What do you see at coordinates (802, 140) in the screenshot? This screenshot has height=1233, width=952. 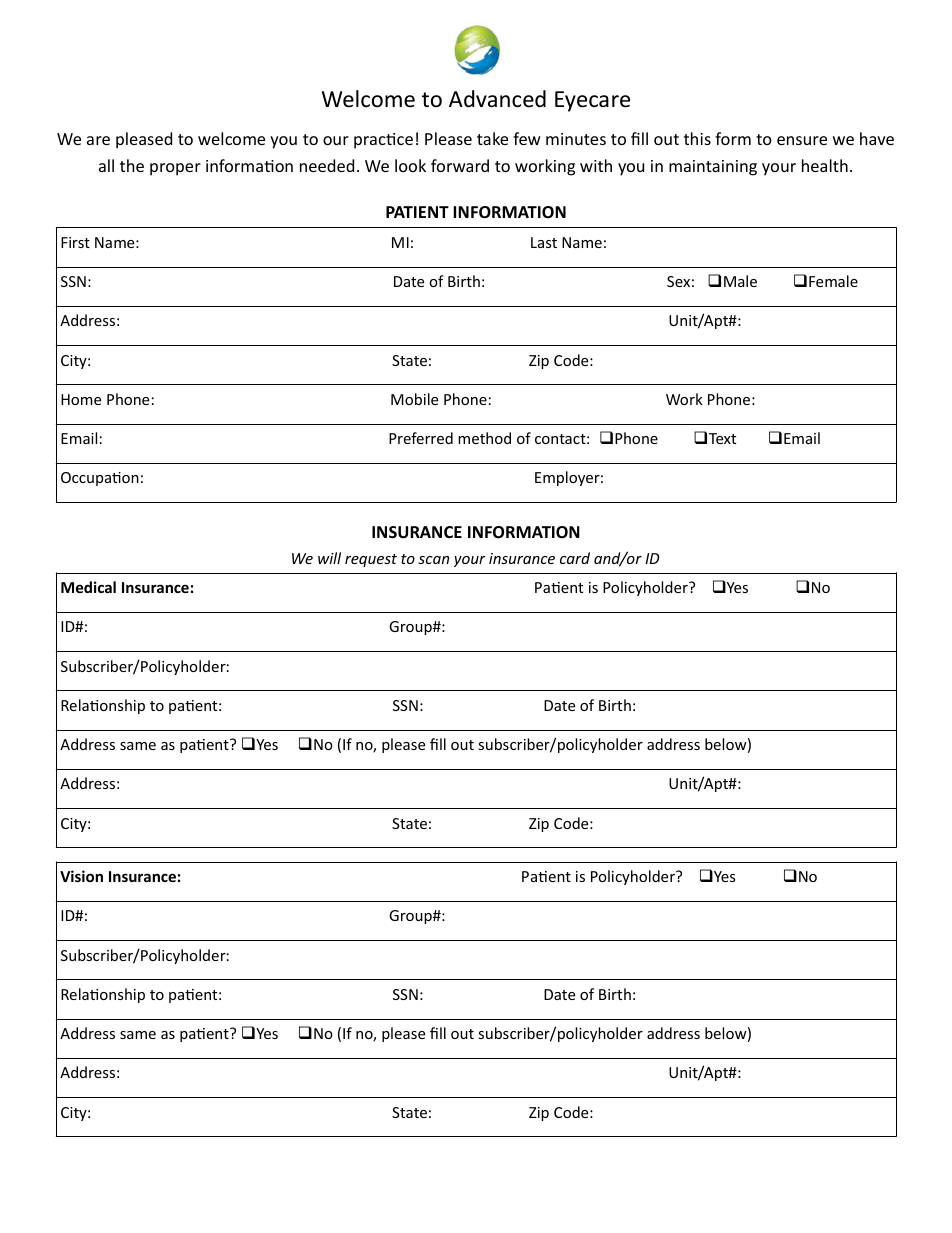 I see `ensure` at bounding box center [802, 140].
